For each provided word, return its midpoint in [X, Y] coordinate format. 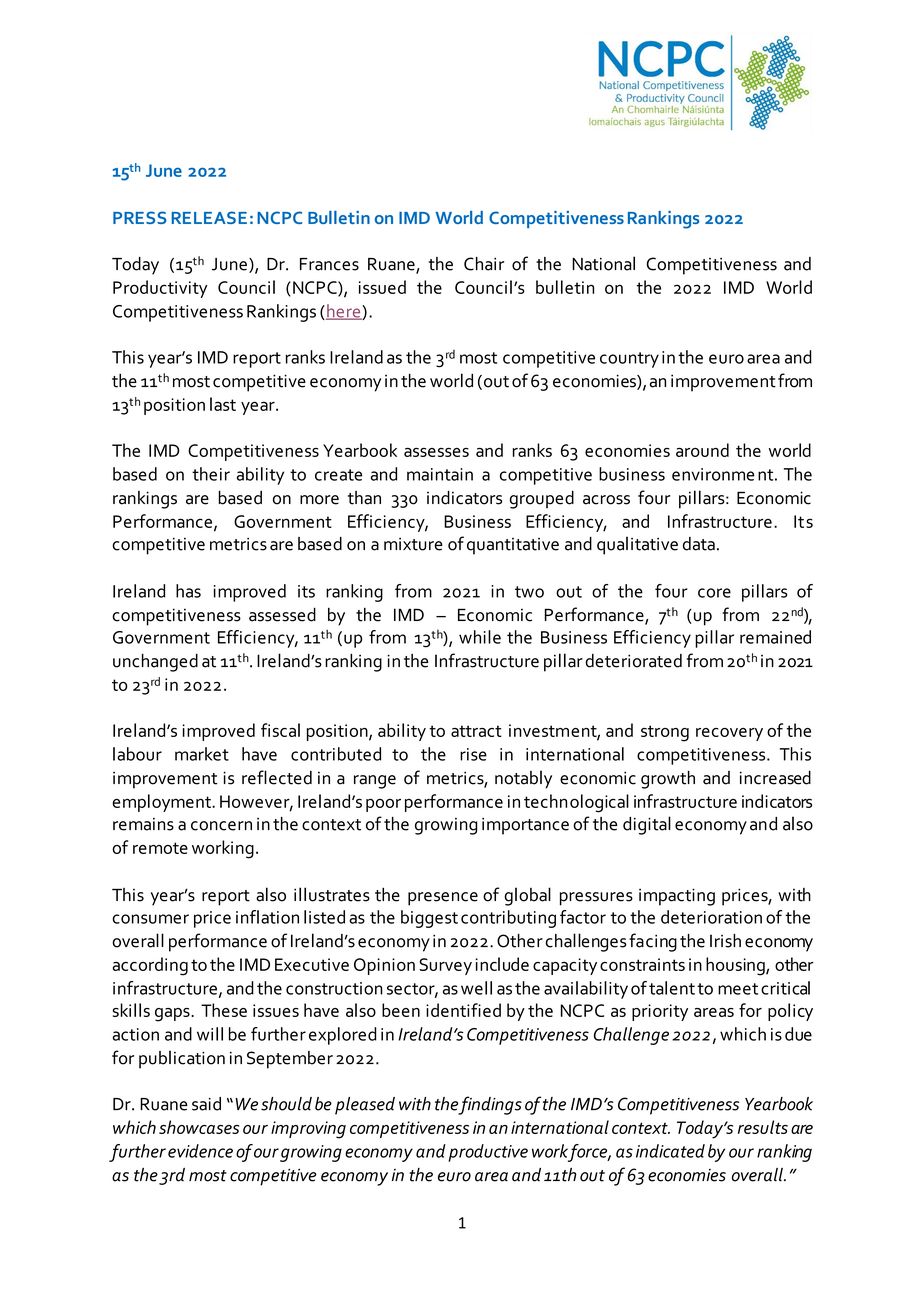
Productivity [160, 289]
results [763, 1127]
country [629, 360]
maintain [440, 474]
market [202, 754]
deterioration [711, 917]
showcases [199, 1127]
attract [476, 731]
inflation [267, 917]
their [211, 474]
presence [443, 899]
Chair [484, 264]
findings [490, 1105]
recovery [729, 734]
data [699, 544]
